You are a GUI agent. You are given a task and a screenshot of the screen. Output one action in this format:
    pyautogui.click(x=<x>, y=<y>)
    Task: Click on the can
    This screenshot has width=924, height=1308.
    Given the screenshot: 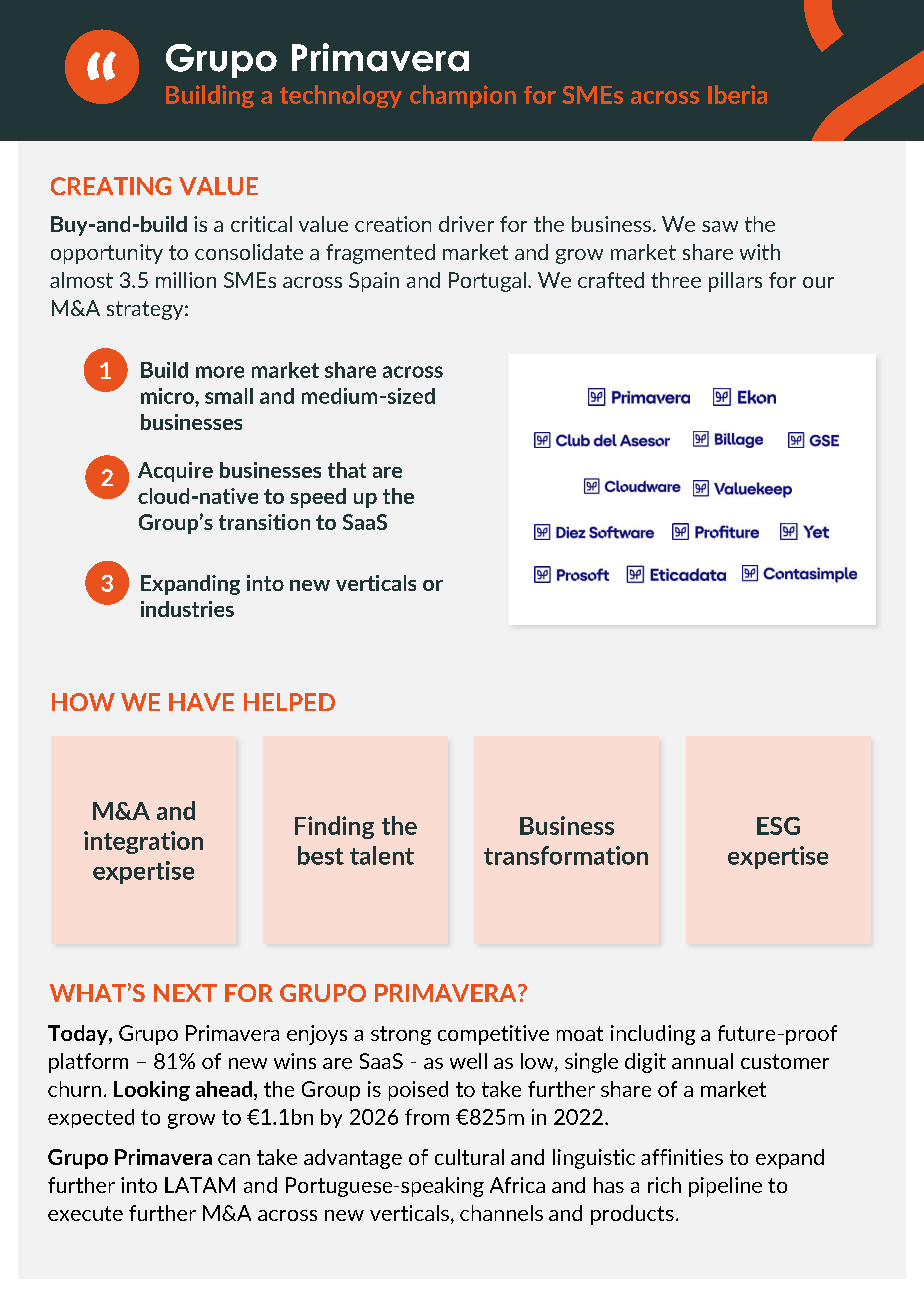 What is the action you would take?
    pyautogui.click(x=234, y=1159)
